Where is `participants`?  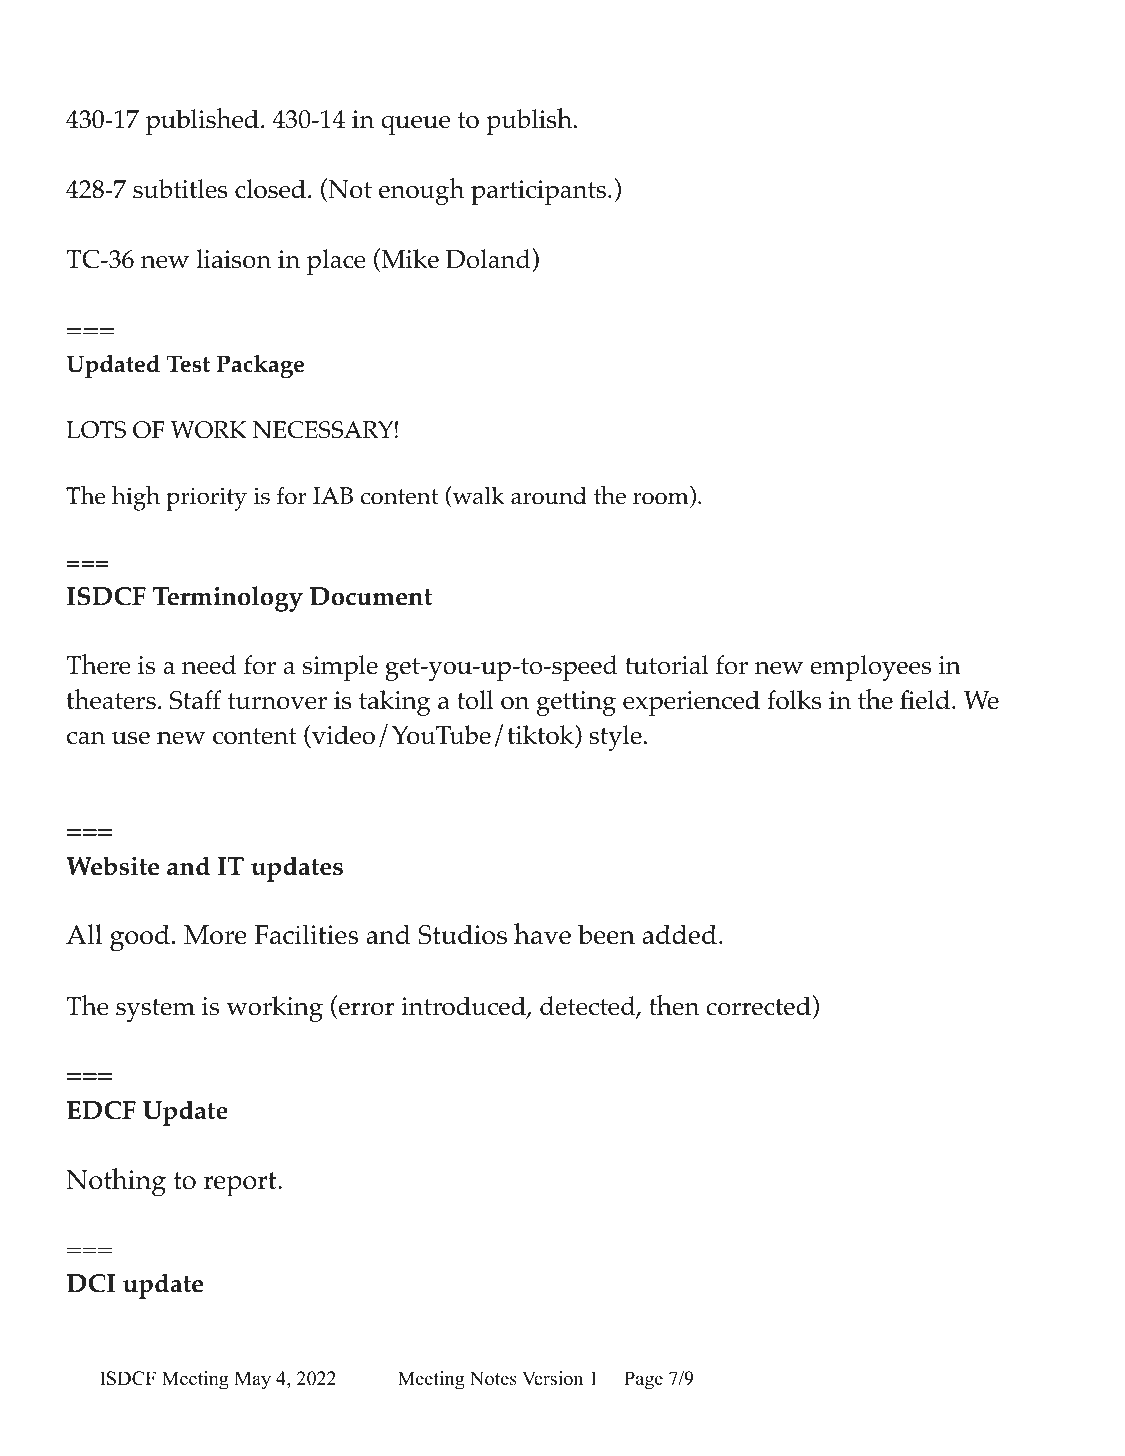 participants is located at coordinates (540, 192).
